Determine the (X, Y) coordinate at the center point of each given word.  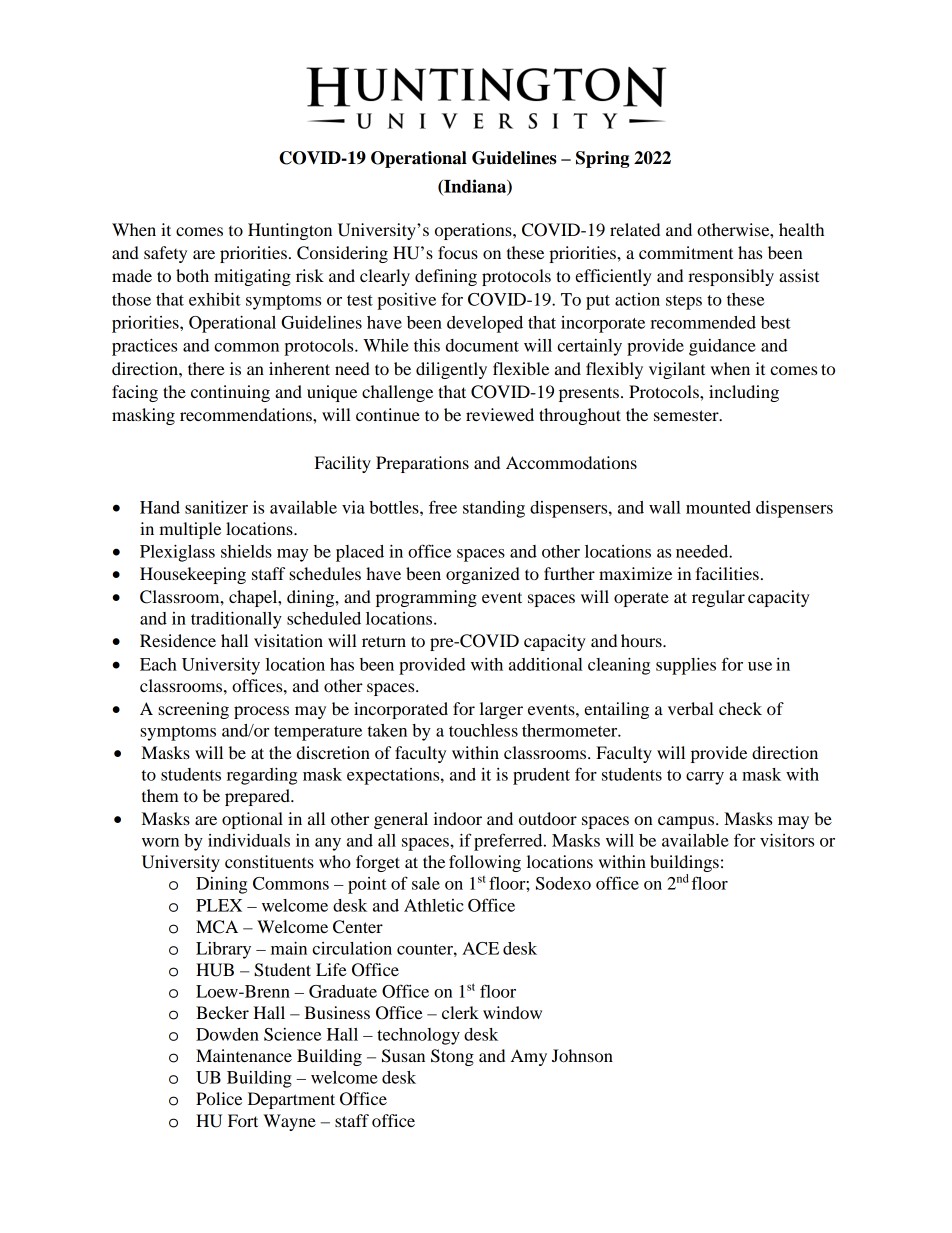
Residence (178, 640)
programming (426, 598)
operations (474, 231)
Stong (452, 1057)
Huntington (290, 231)
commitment (686, 252)
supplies (686, 666)
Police (219, 1098)
